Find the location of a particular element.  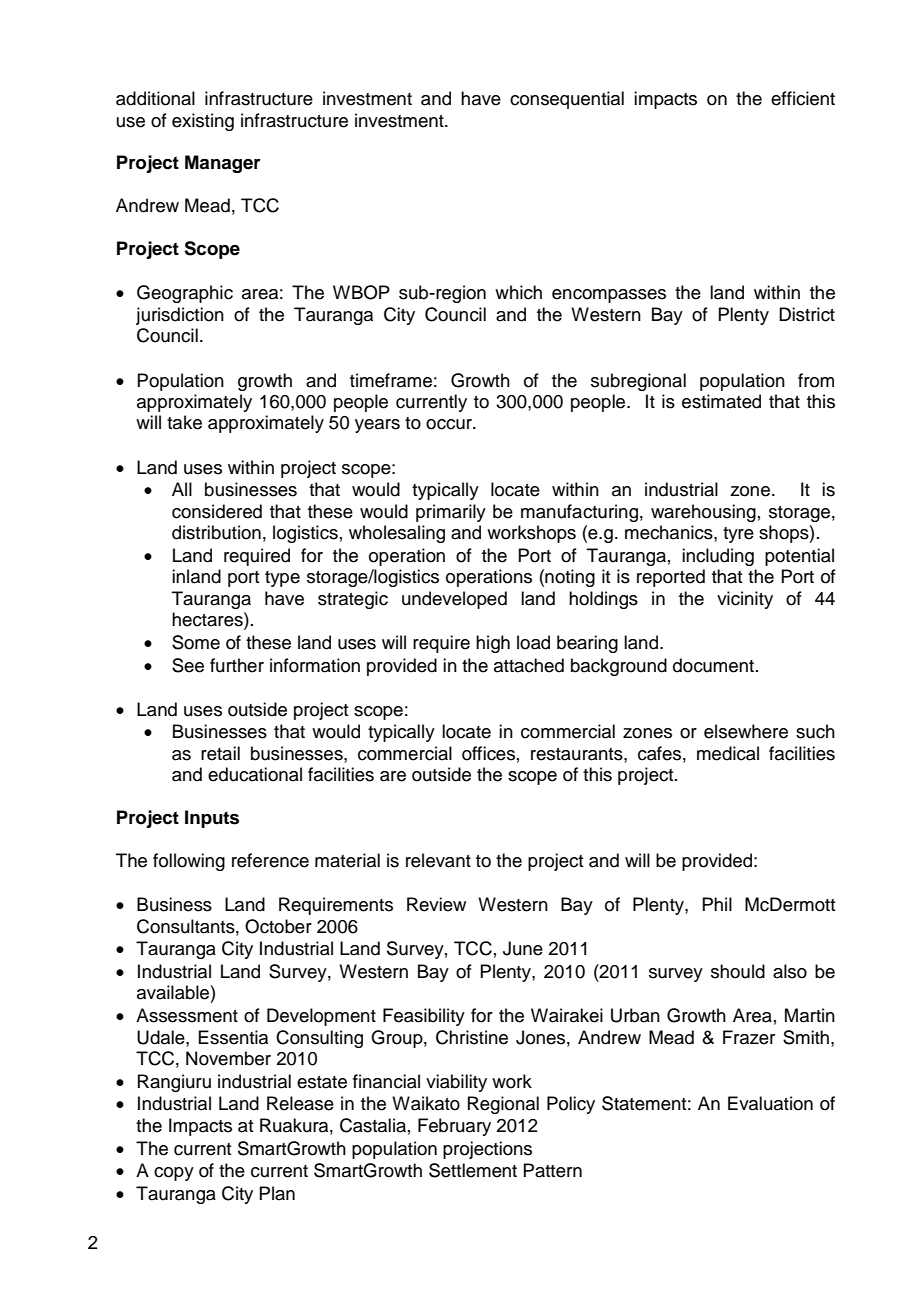

Plan is located at coordinates (277, 1193).
